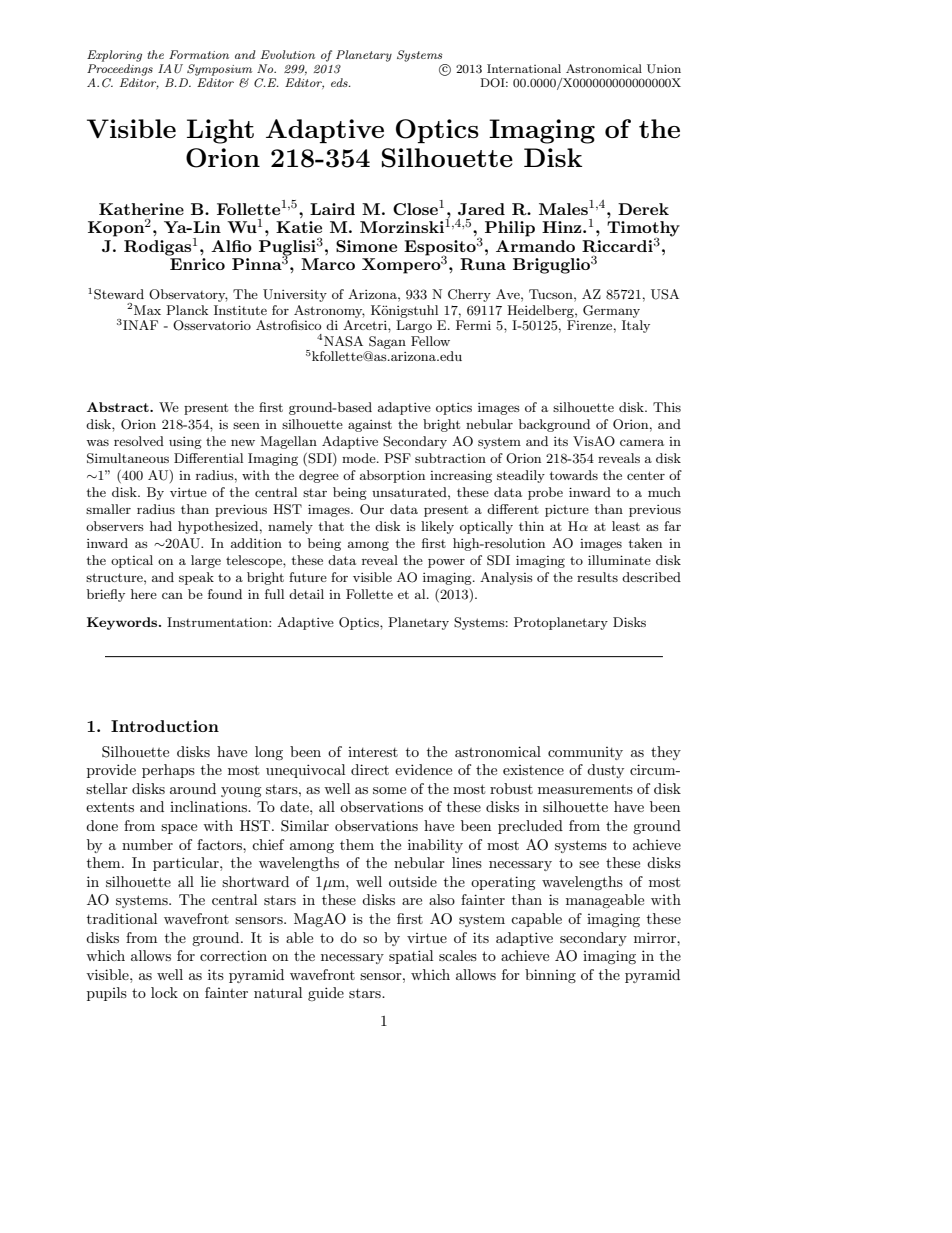  What do you see at coordinates (664, 69) in the screenshot?
I see `Union` at bounding box center [664, 69].
